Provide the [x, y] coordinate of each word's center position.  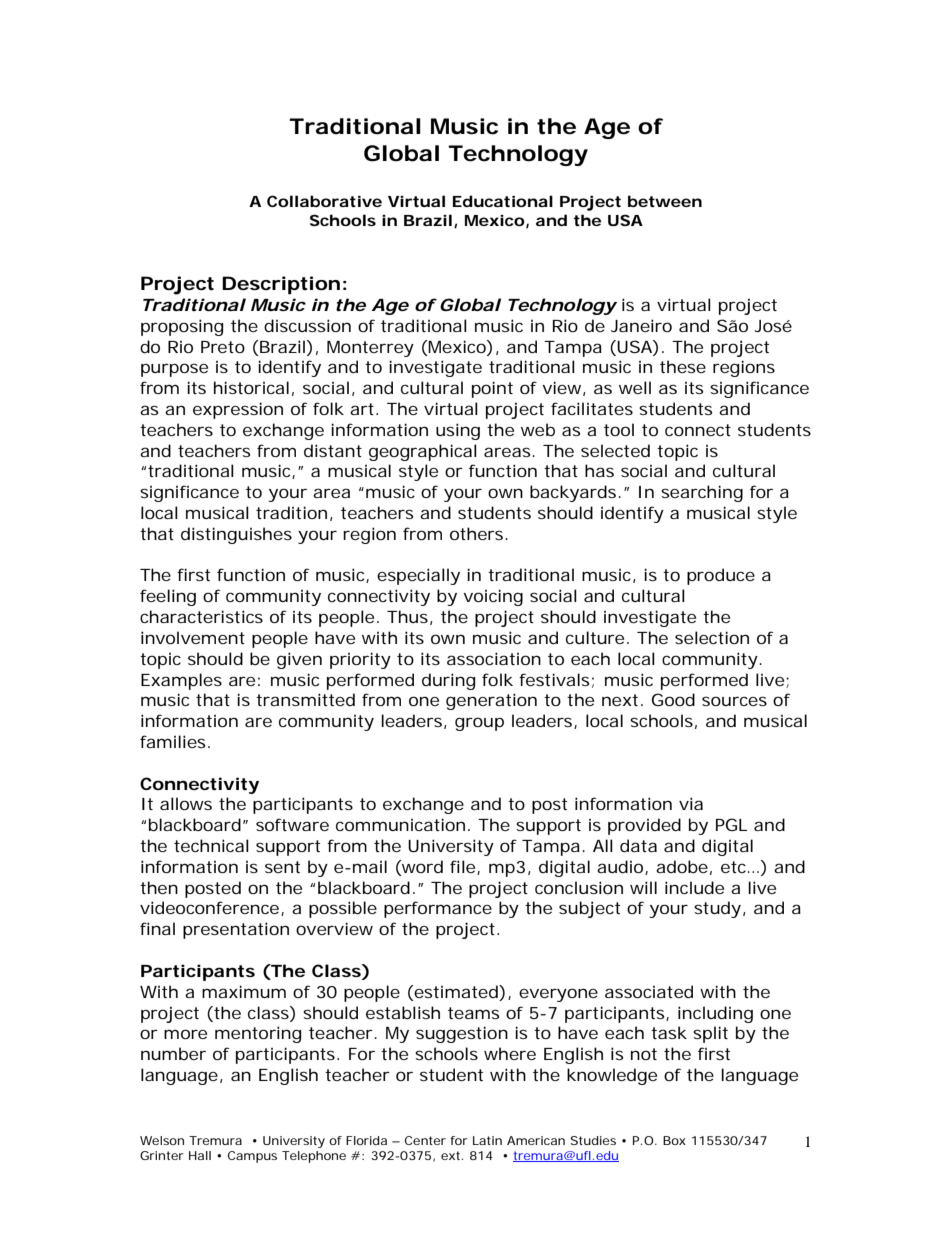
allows [186, 803]
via [691, 803]
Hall [200, 1155]
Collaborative [324, 201]
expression [238, 410]
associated [649, 991]
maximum [244, 991]
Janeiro [641, 325]
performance [438, 909]
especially [418, 576]
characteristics [201, 616]
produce [721, 576]
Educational [503, 201]
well [635, 387]
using [458, 431]
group [479, 724]
